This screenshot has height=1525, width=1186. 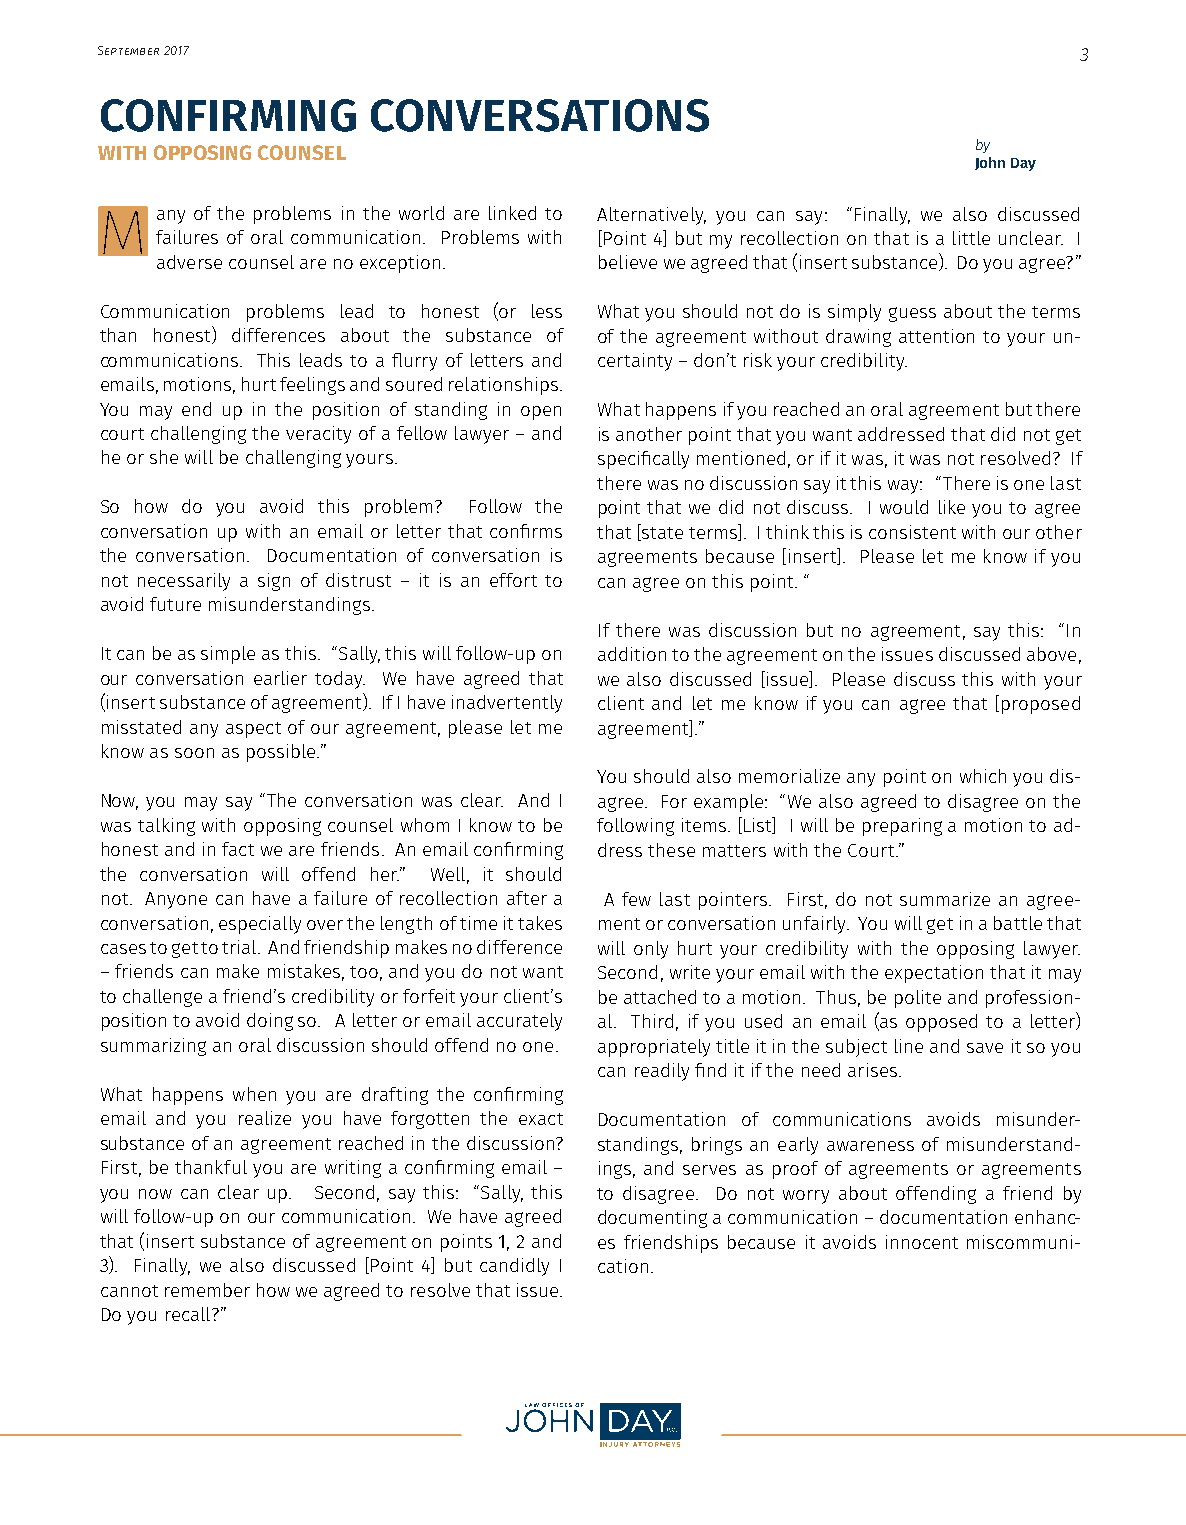 What do you see at coordinates (128, 50) in the screenshot?
I see `September` at bounding box center [128, 50].
